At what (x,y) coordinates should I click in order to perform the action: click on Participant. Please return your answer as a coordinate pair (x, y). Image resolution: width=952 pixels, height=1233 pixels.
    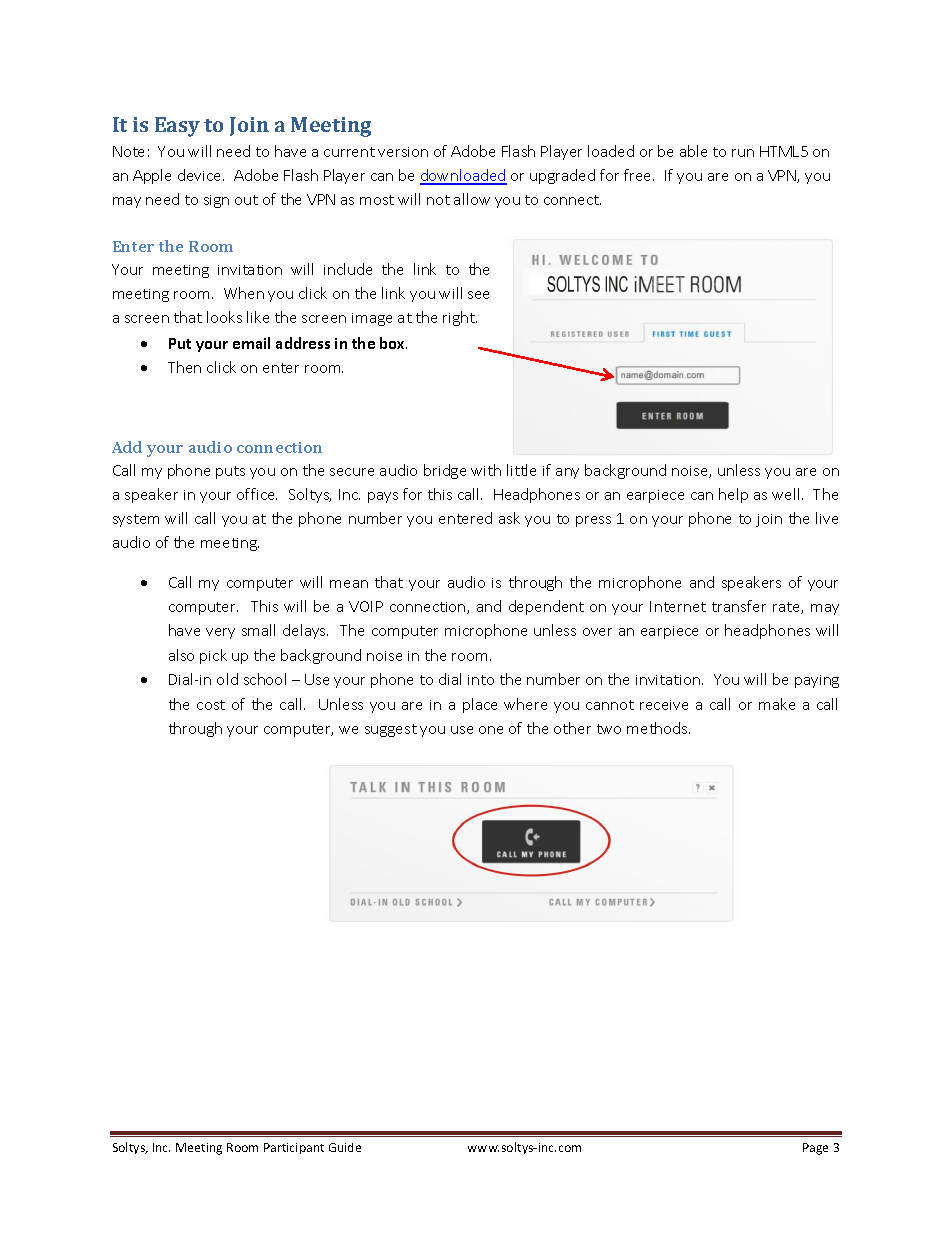
    Looking at the image, I should click on (294, 1148).
